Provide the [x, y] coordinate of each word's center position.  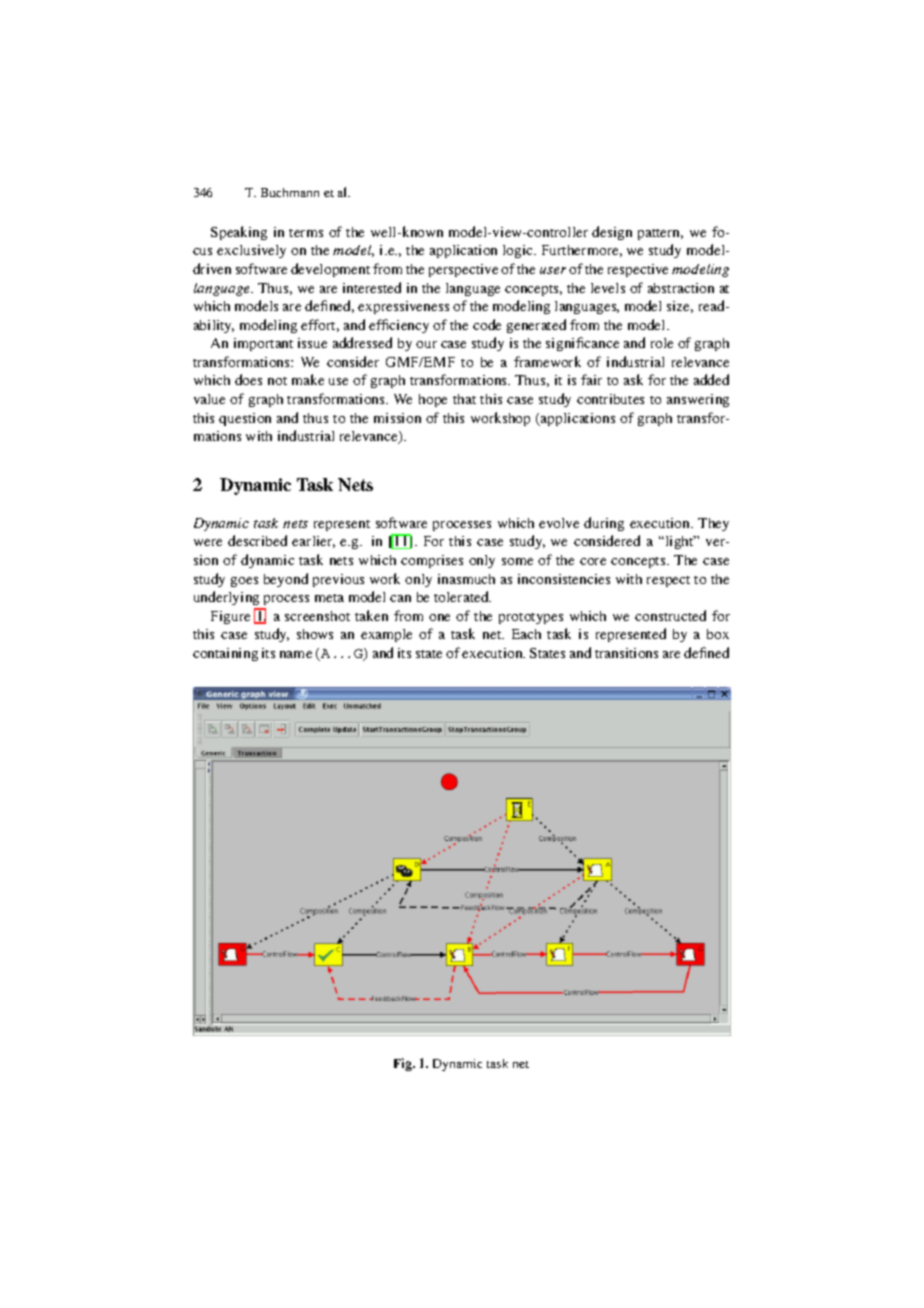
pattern [660, 234]
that [464, 399]
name [296, 654]
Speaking [239, 233]
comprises [432, 561]
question [245, 419]
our [426, 344]
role [662, 343]
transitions [626, 653]
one [439, 617]
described [257, 540]
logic [519, 251]
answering [698, 400]
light [679, 542]
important [263, 344]
